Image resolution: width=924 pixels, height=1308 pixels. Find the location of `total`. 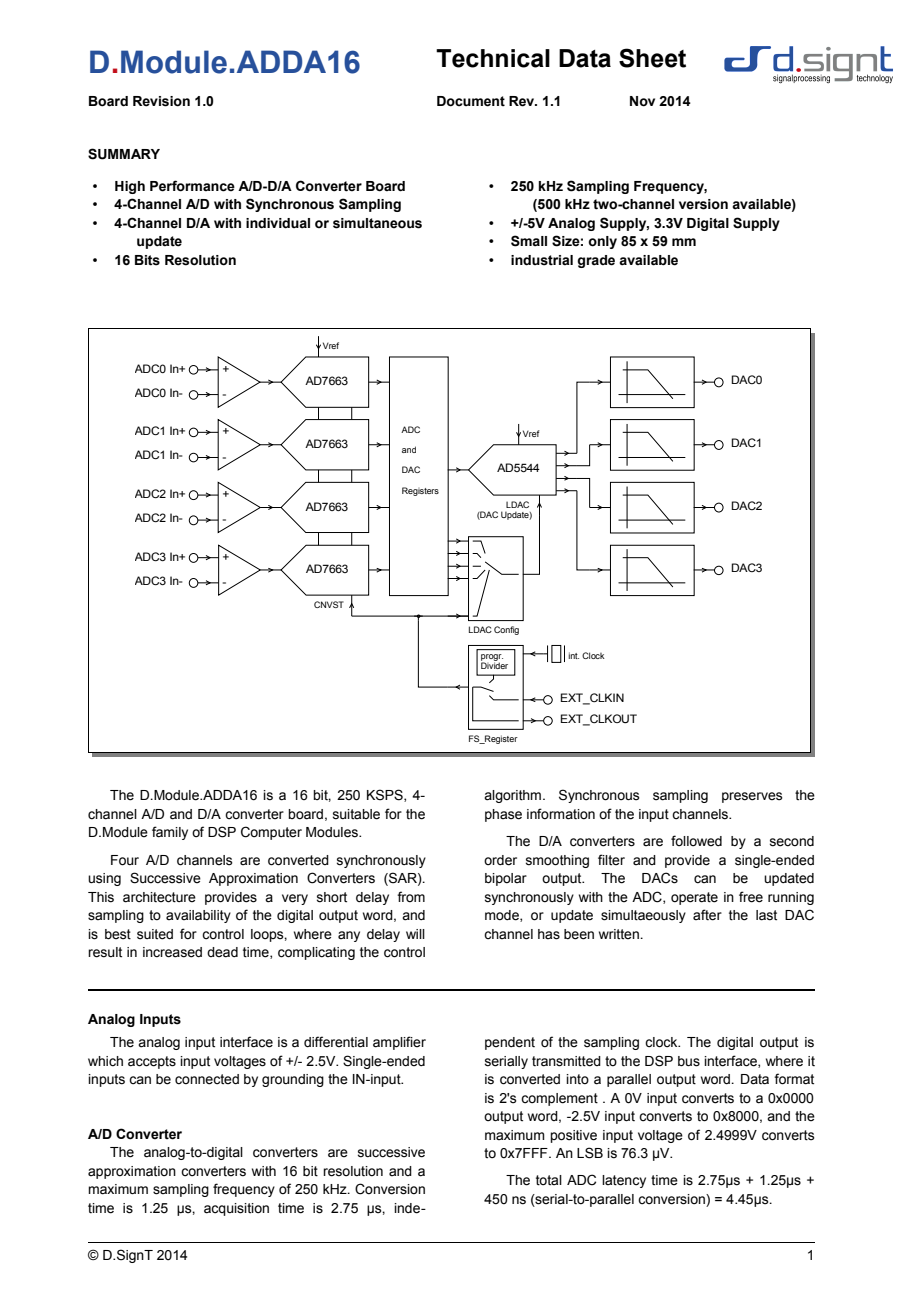

total is located at coordinates (549, 1180).
